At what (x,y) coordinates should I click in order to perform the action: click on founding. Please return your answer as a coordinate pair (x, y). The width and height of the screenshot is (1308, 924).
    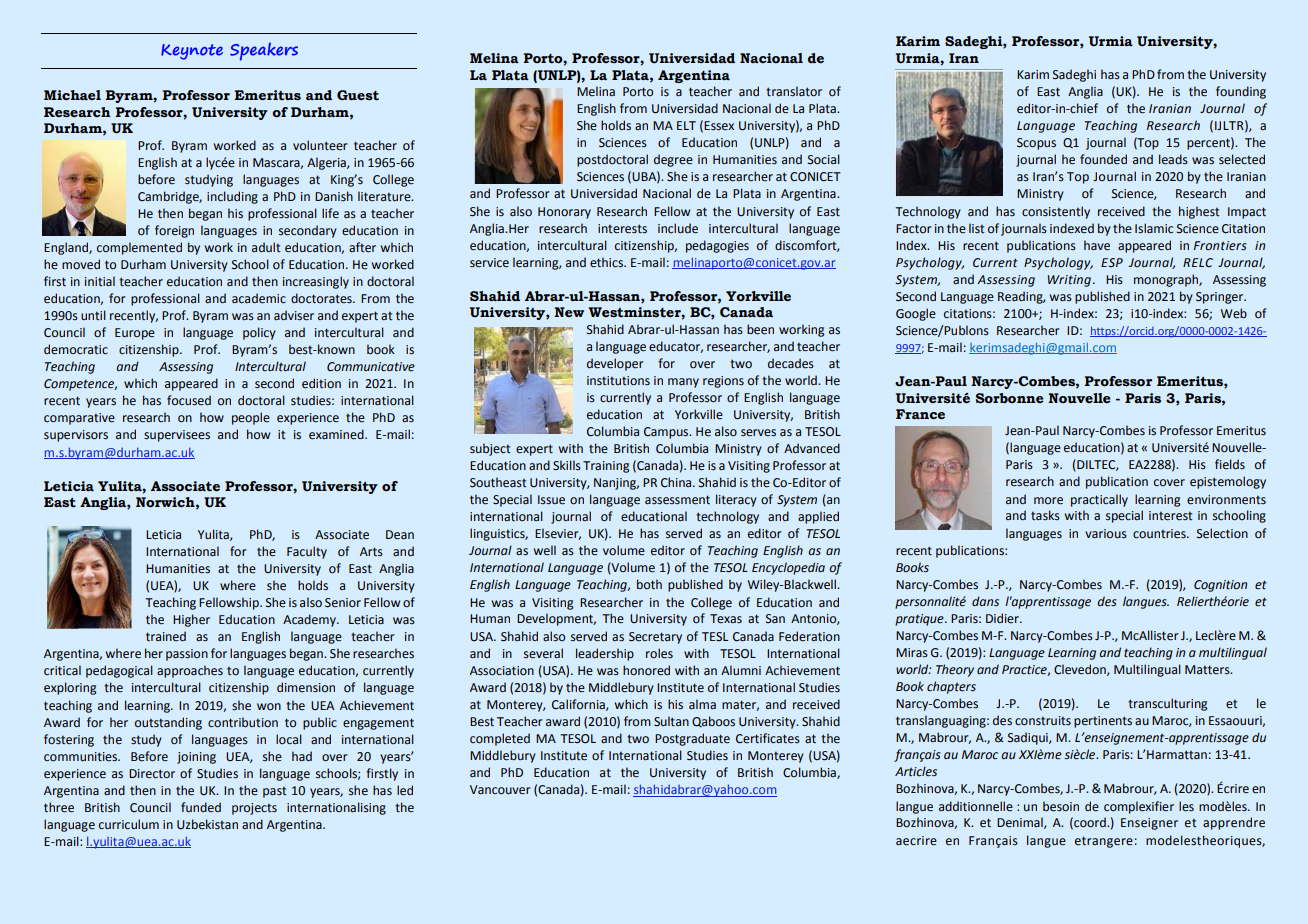
    Looking at the image, I should click on (1241, 92).
